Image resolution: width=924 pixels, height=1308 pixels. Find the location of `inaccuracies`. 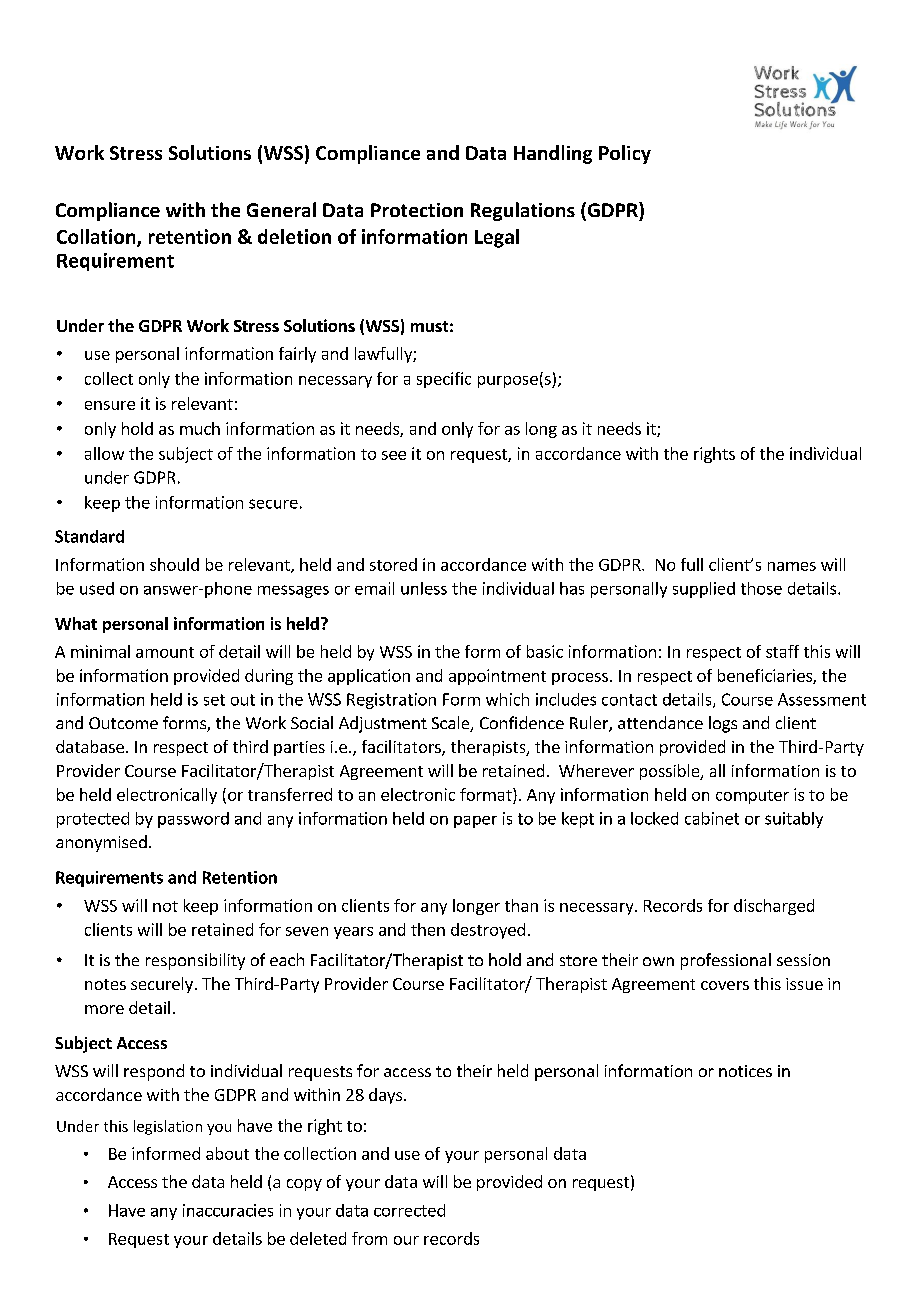

inaccuracies is located at coordinates (228, 1210).
